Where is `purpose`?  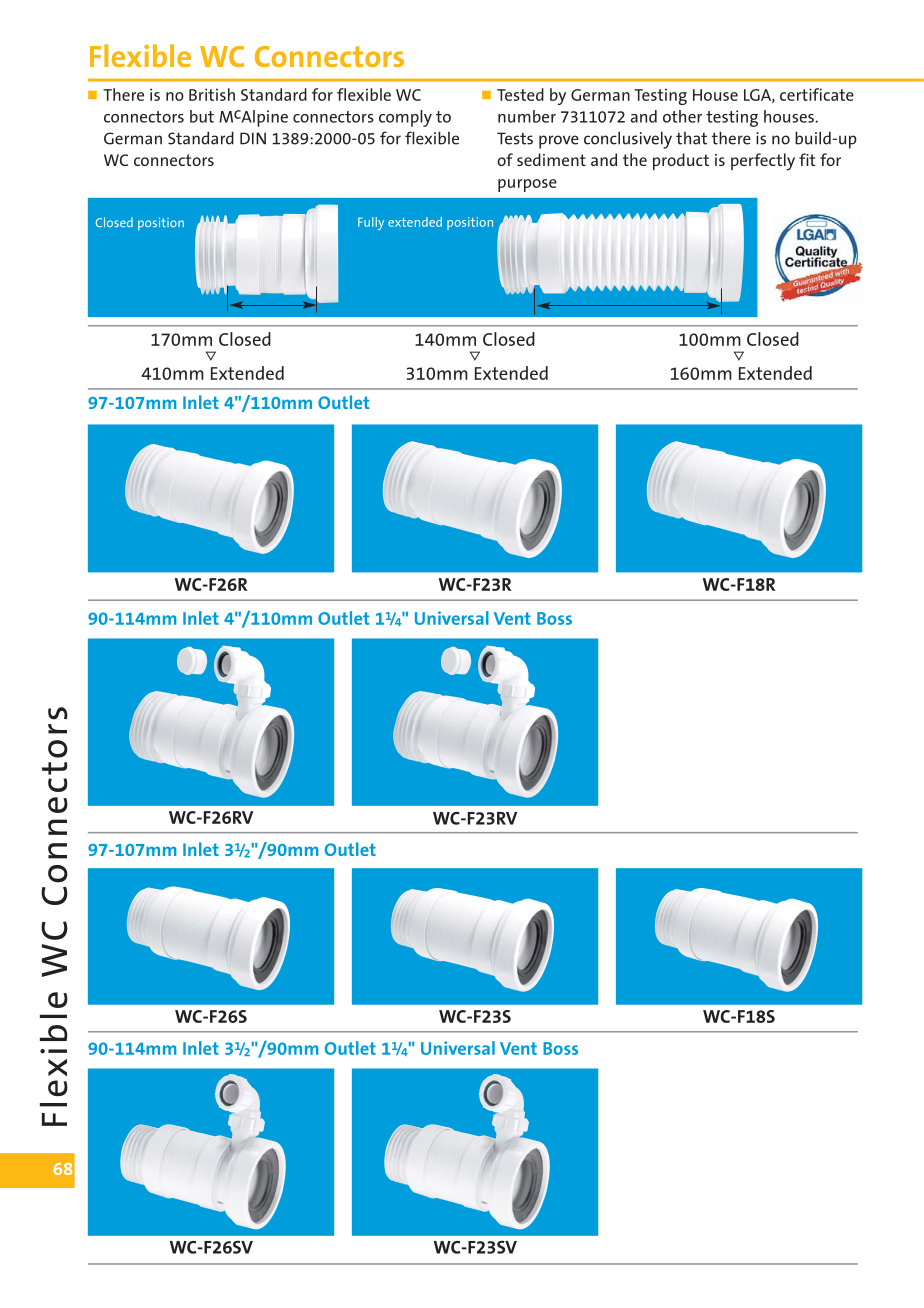
purpose is located at coordinates (527, 185).
